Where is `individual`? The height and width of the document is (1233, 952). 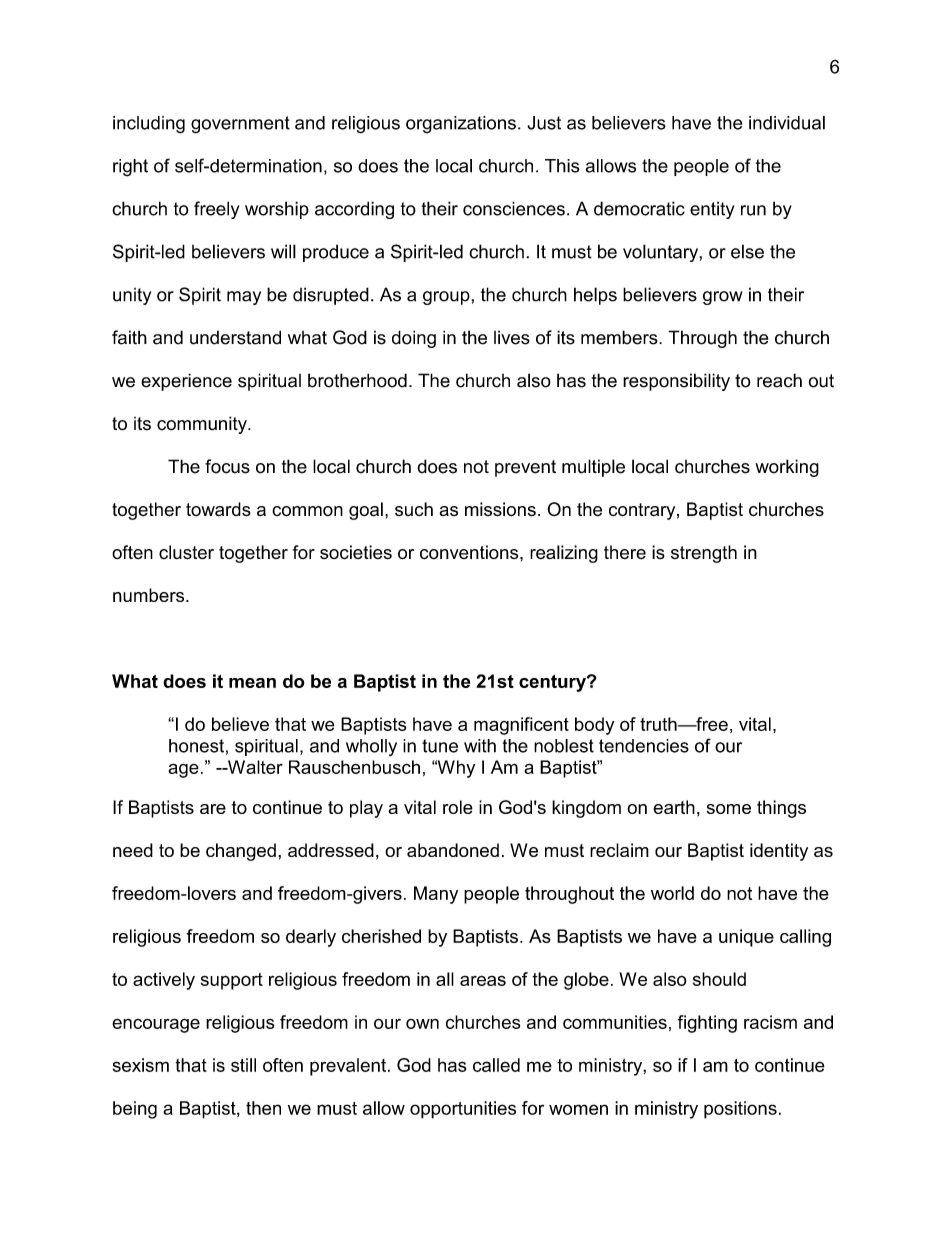
individual is located at coordinates (787, 123).
